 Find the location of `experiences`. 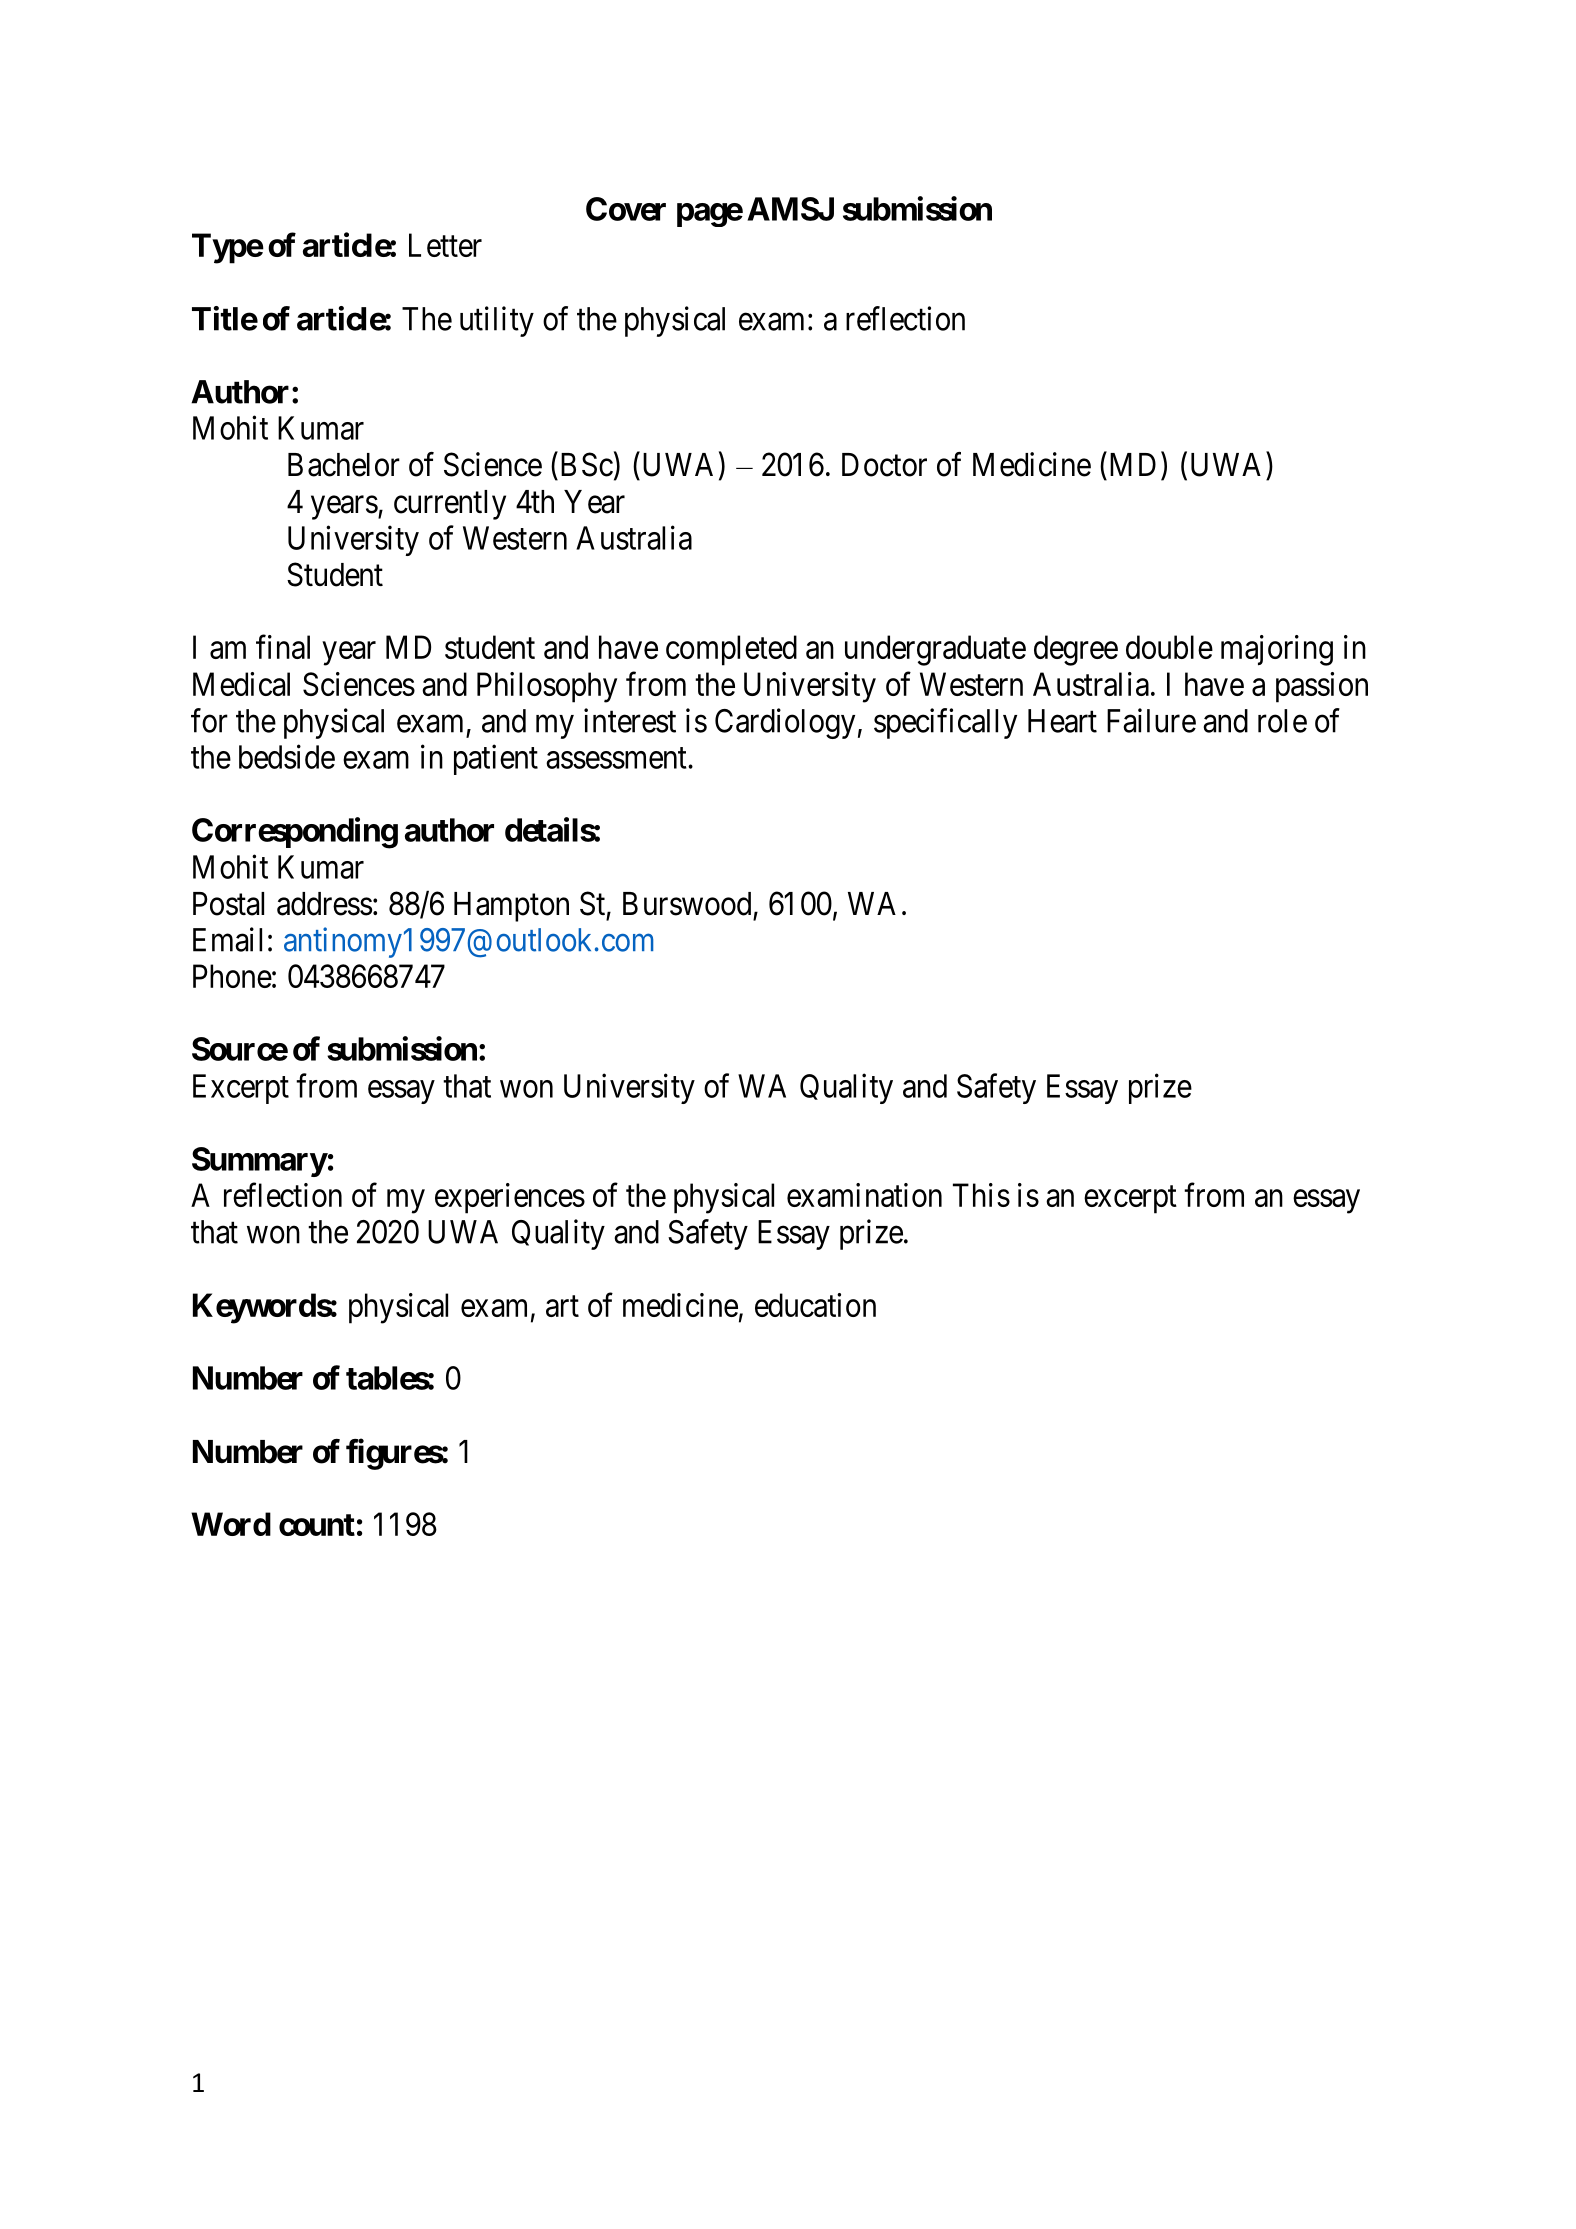

experiences is located at coordinates (510, 1198).
